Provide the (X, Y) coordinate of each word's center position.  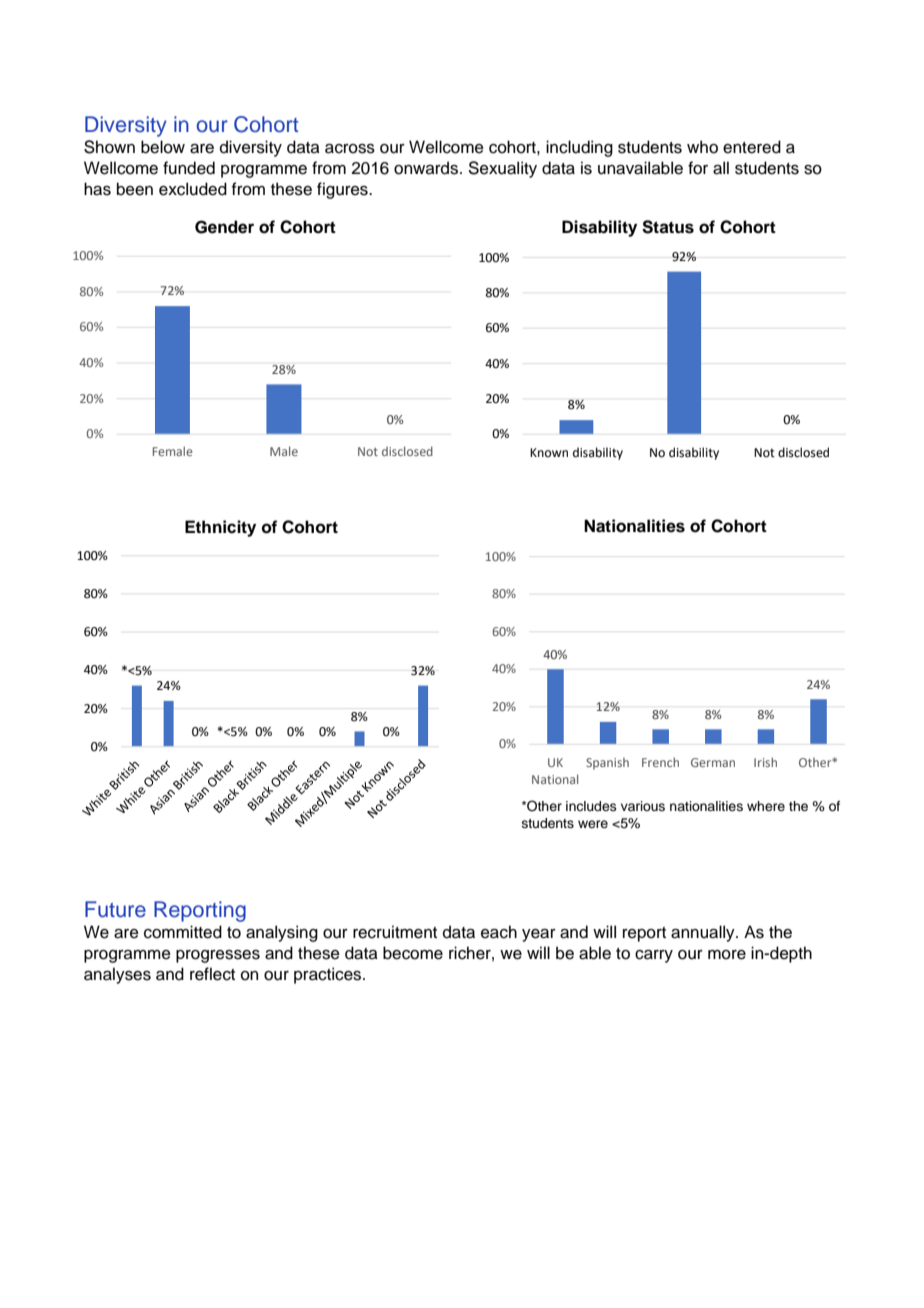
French (660, 762)
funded (189, 168)
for (698, 168)
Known (549, 452)
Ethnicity (220, 528)
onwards (427, 168)
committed (183, 932)
